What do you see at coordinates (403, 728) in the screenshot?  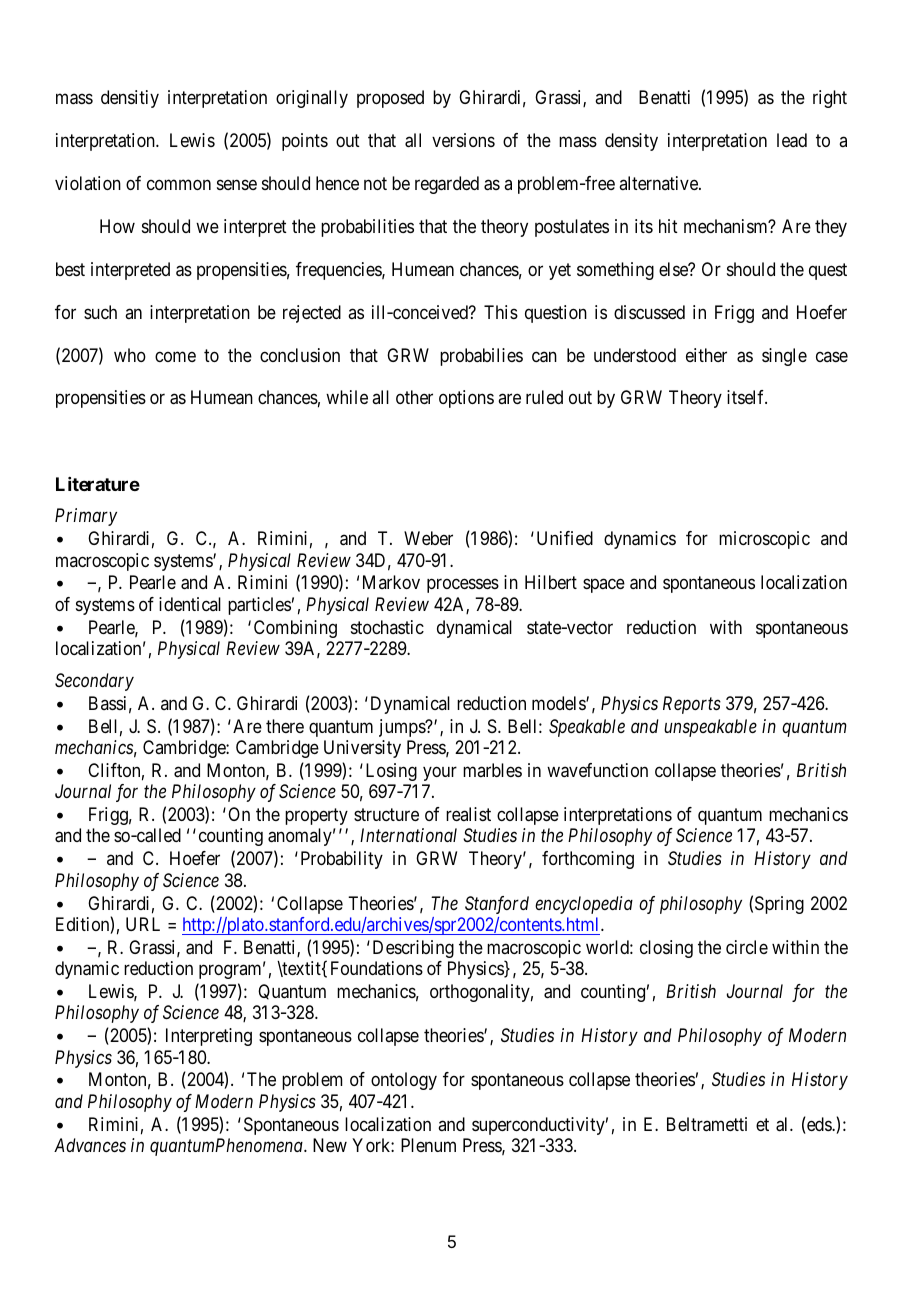 I see `jumps` at bounding box center [403, 728].
